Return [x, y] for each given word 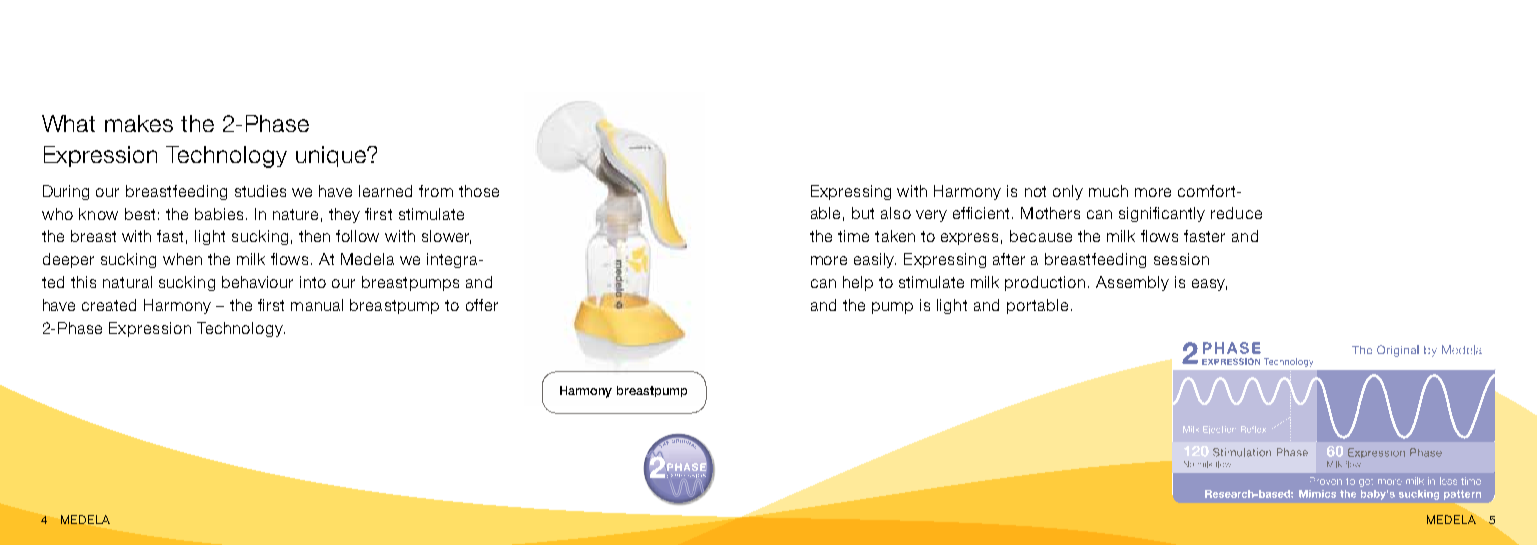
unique [332, 156]
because [1041, 236]
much [1108, 191]
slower [446, 237]
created [109, 305]
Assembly [1132, 283]
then [314, 236]
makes [139, 123]
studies [260, 191]
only [1068, 192]
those [479, 191]
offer [482, 305]
